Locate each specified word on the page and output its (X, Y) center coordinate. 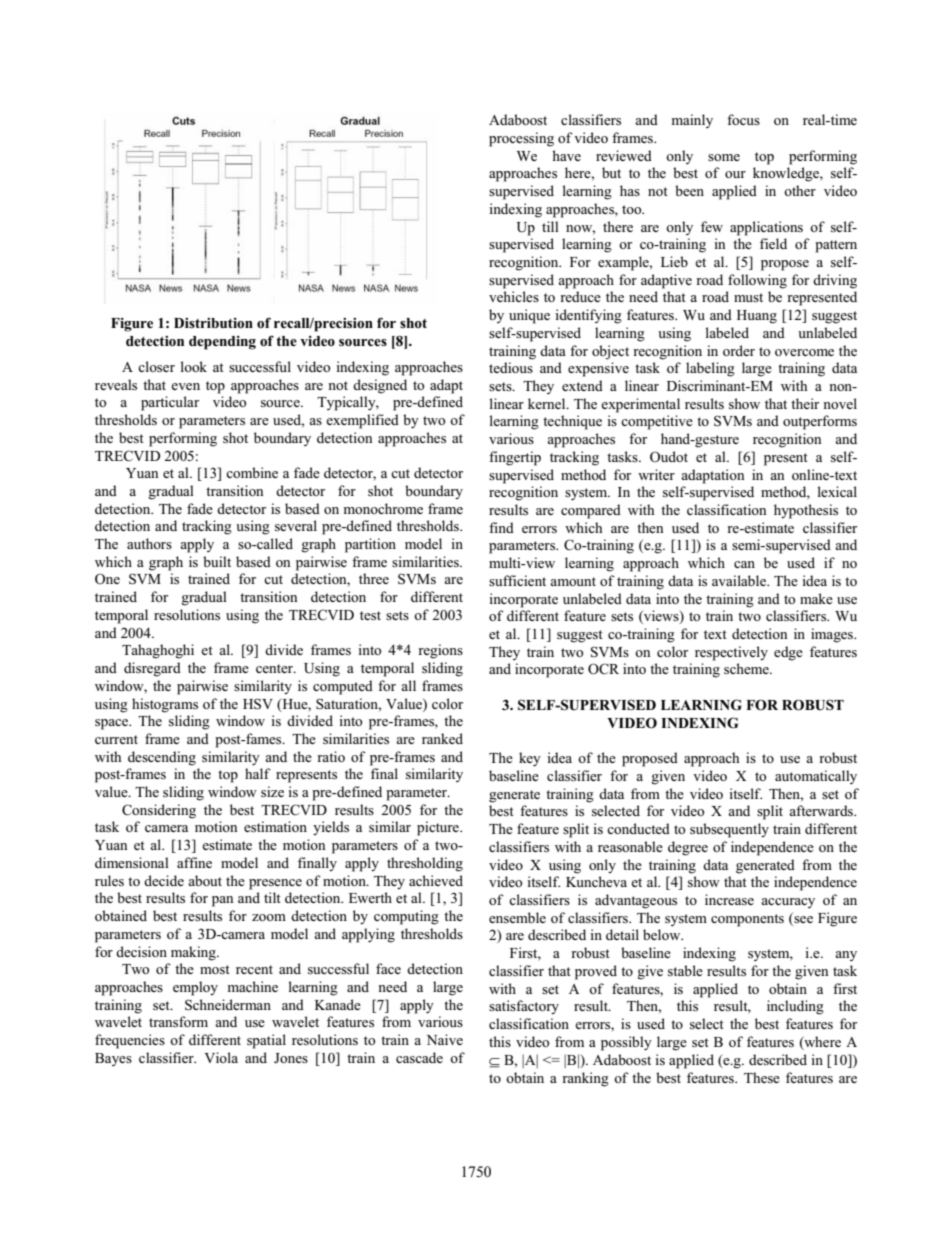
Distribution (213, 323)
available (740, 580)
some (724, 157)
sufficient (517, 580)
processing (521, 139)
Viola (221, 1057)
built (217, 561)
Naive (445, 1039)
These (762, 1077)
